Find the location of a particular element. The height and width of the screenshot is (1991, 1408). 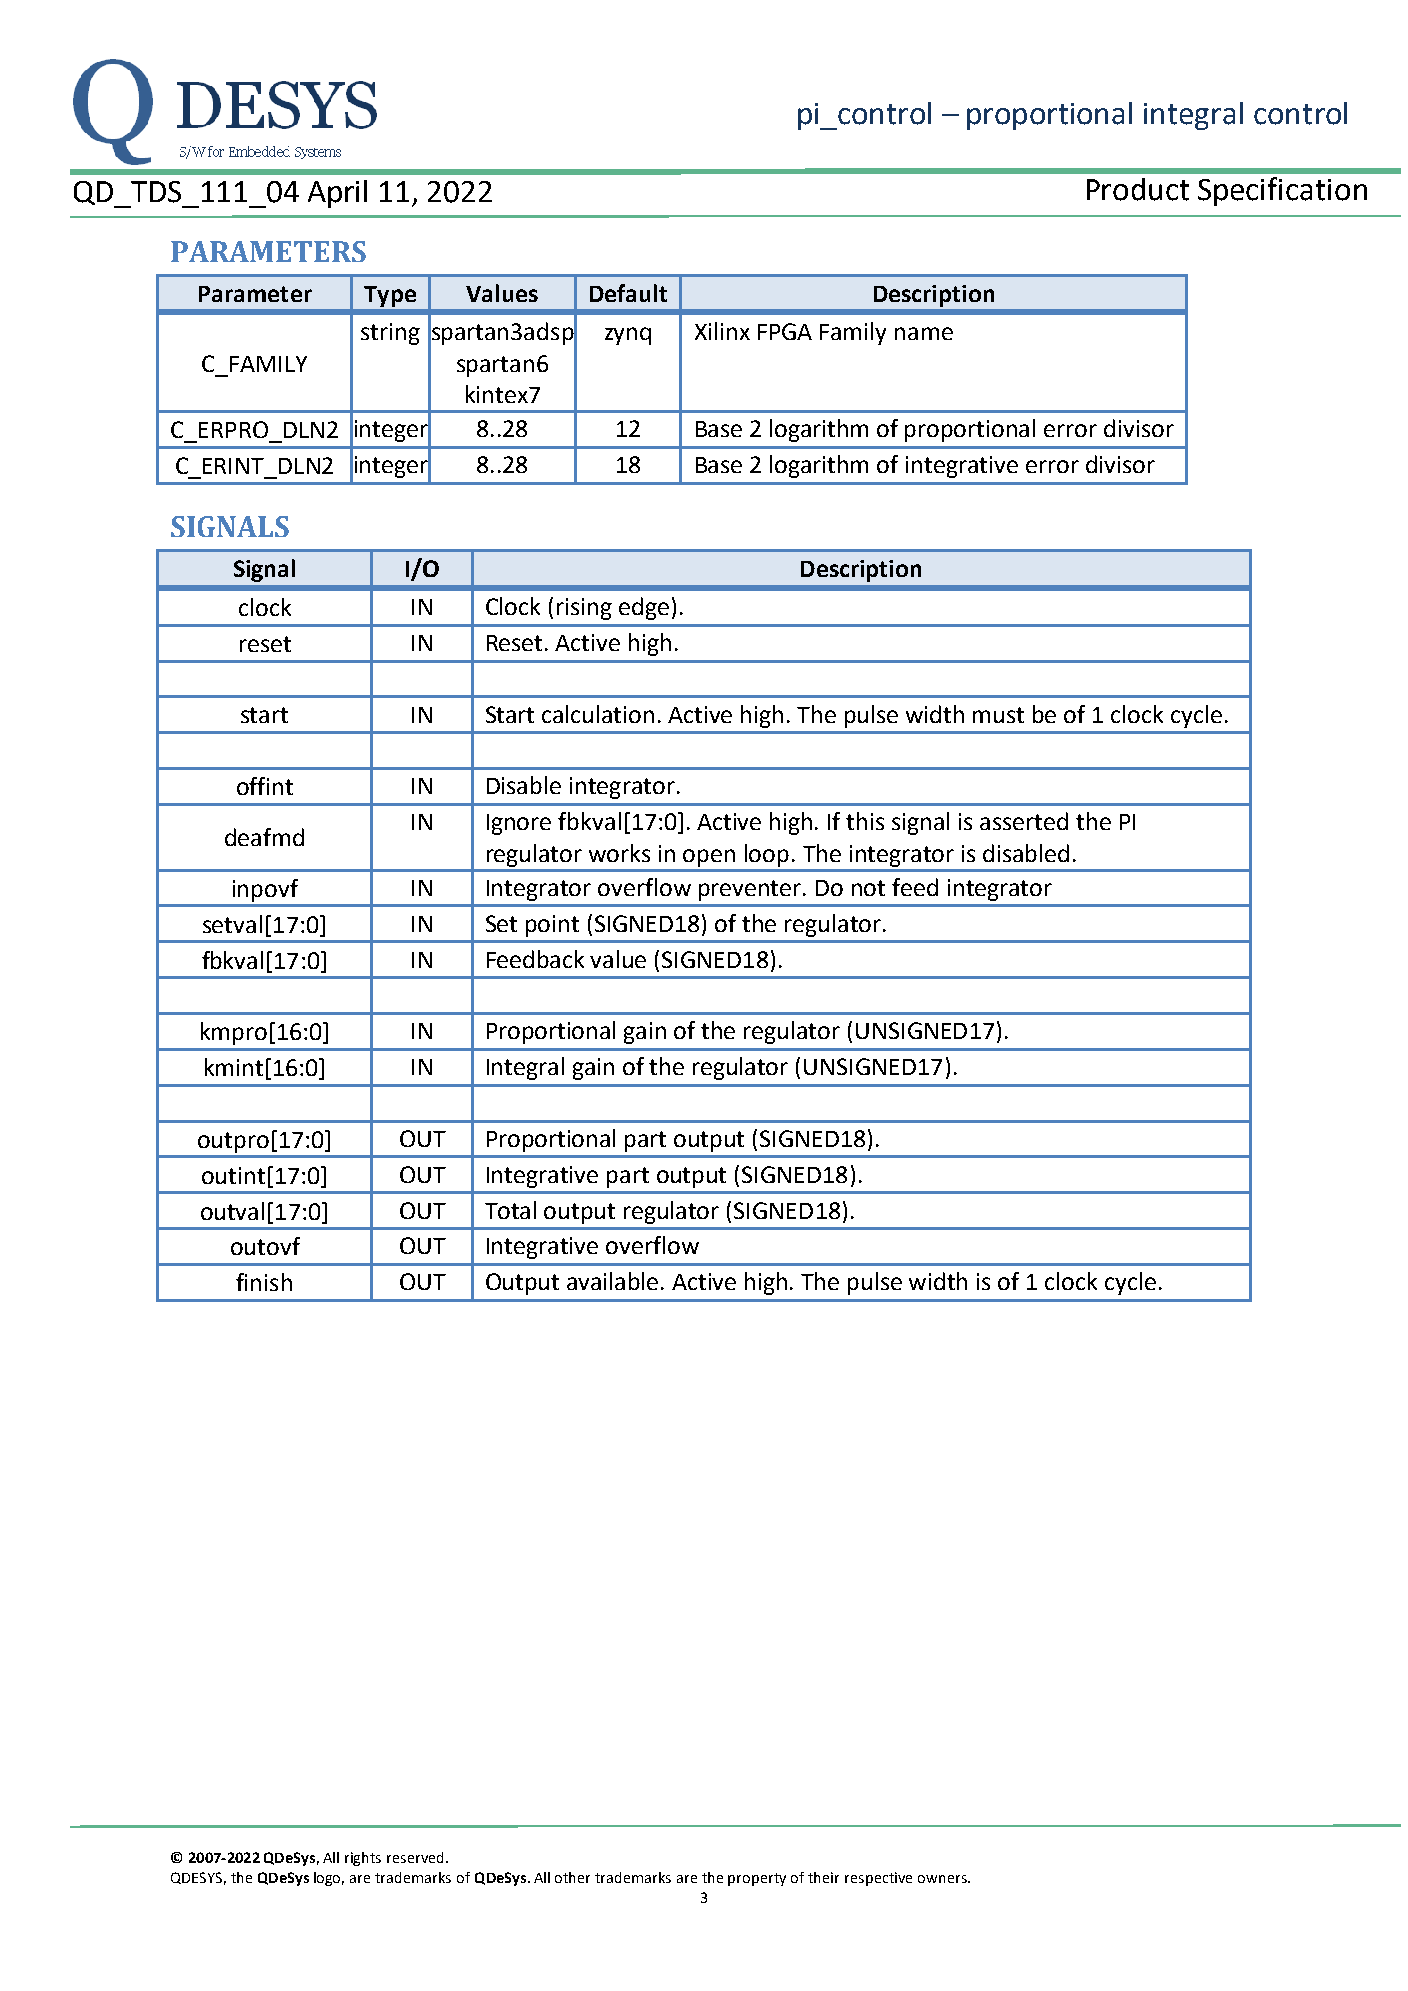

Ignore is located at coordinates (519, 824).
